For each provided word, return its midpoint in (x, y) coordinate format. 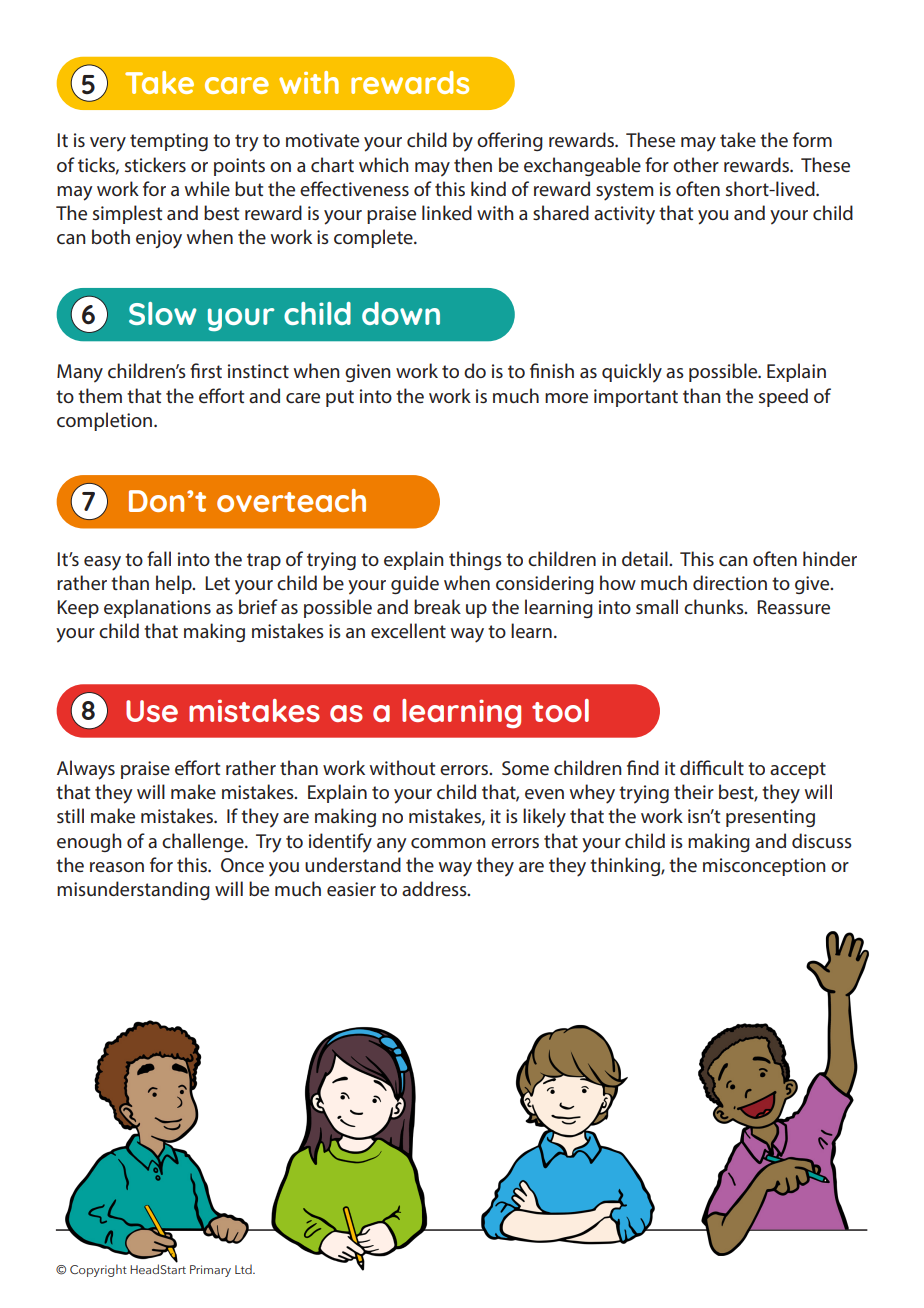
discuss (822, 840)
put (340, 398)
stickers (155, 164)
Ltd (244, 1269)
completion (106, 421)
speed (783, 397)
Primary (210, 1271)
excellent (408, 630)
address (435, 888)
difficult (712, 767)
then (473, 164)
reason (117, 867)
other (696, 164)
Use (152, 711)
